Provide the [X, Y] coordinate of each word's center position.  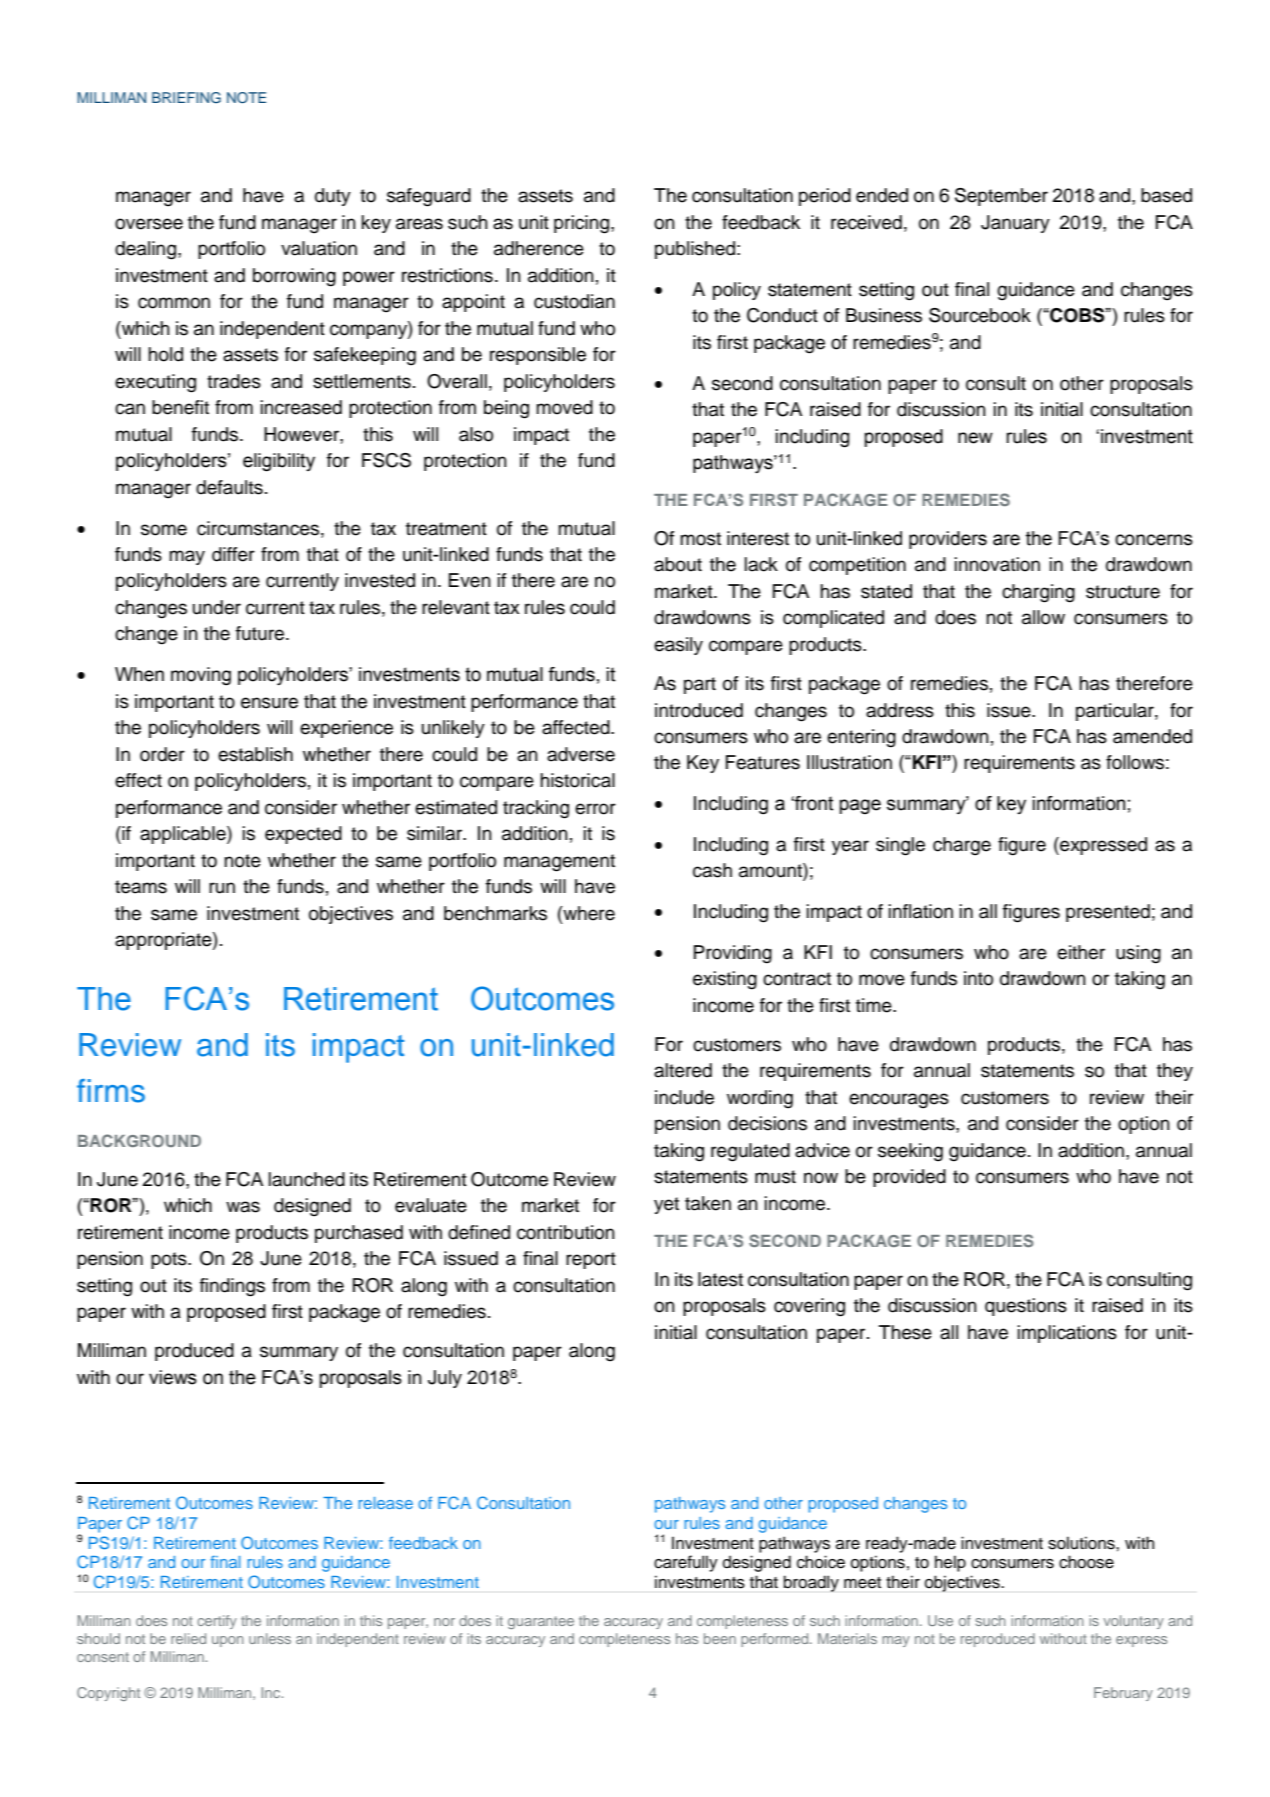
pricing [583, 224]
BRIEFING [186, 98]
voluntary [1133, 1622]
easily [678, 646]
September [1001, 197]
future [260, 633]
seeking [910, 1152]
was [243, 1207]
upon [228, 1641]
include [684, 1097]
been [720, 1638]
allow [1043, 617]
